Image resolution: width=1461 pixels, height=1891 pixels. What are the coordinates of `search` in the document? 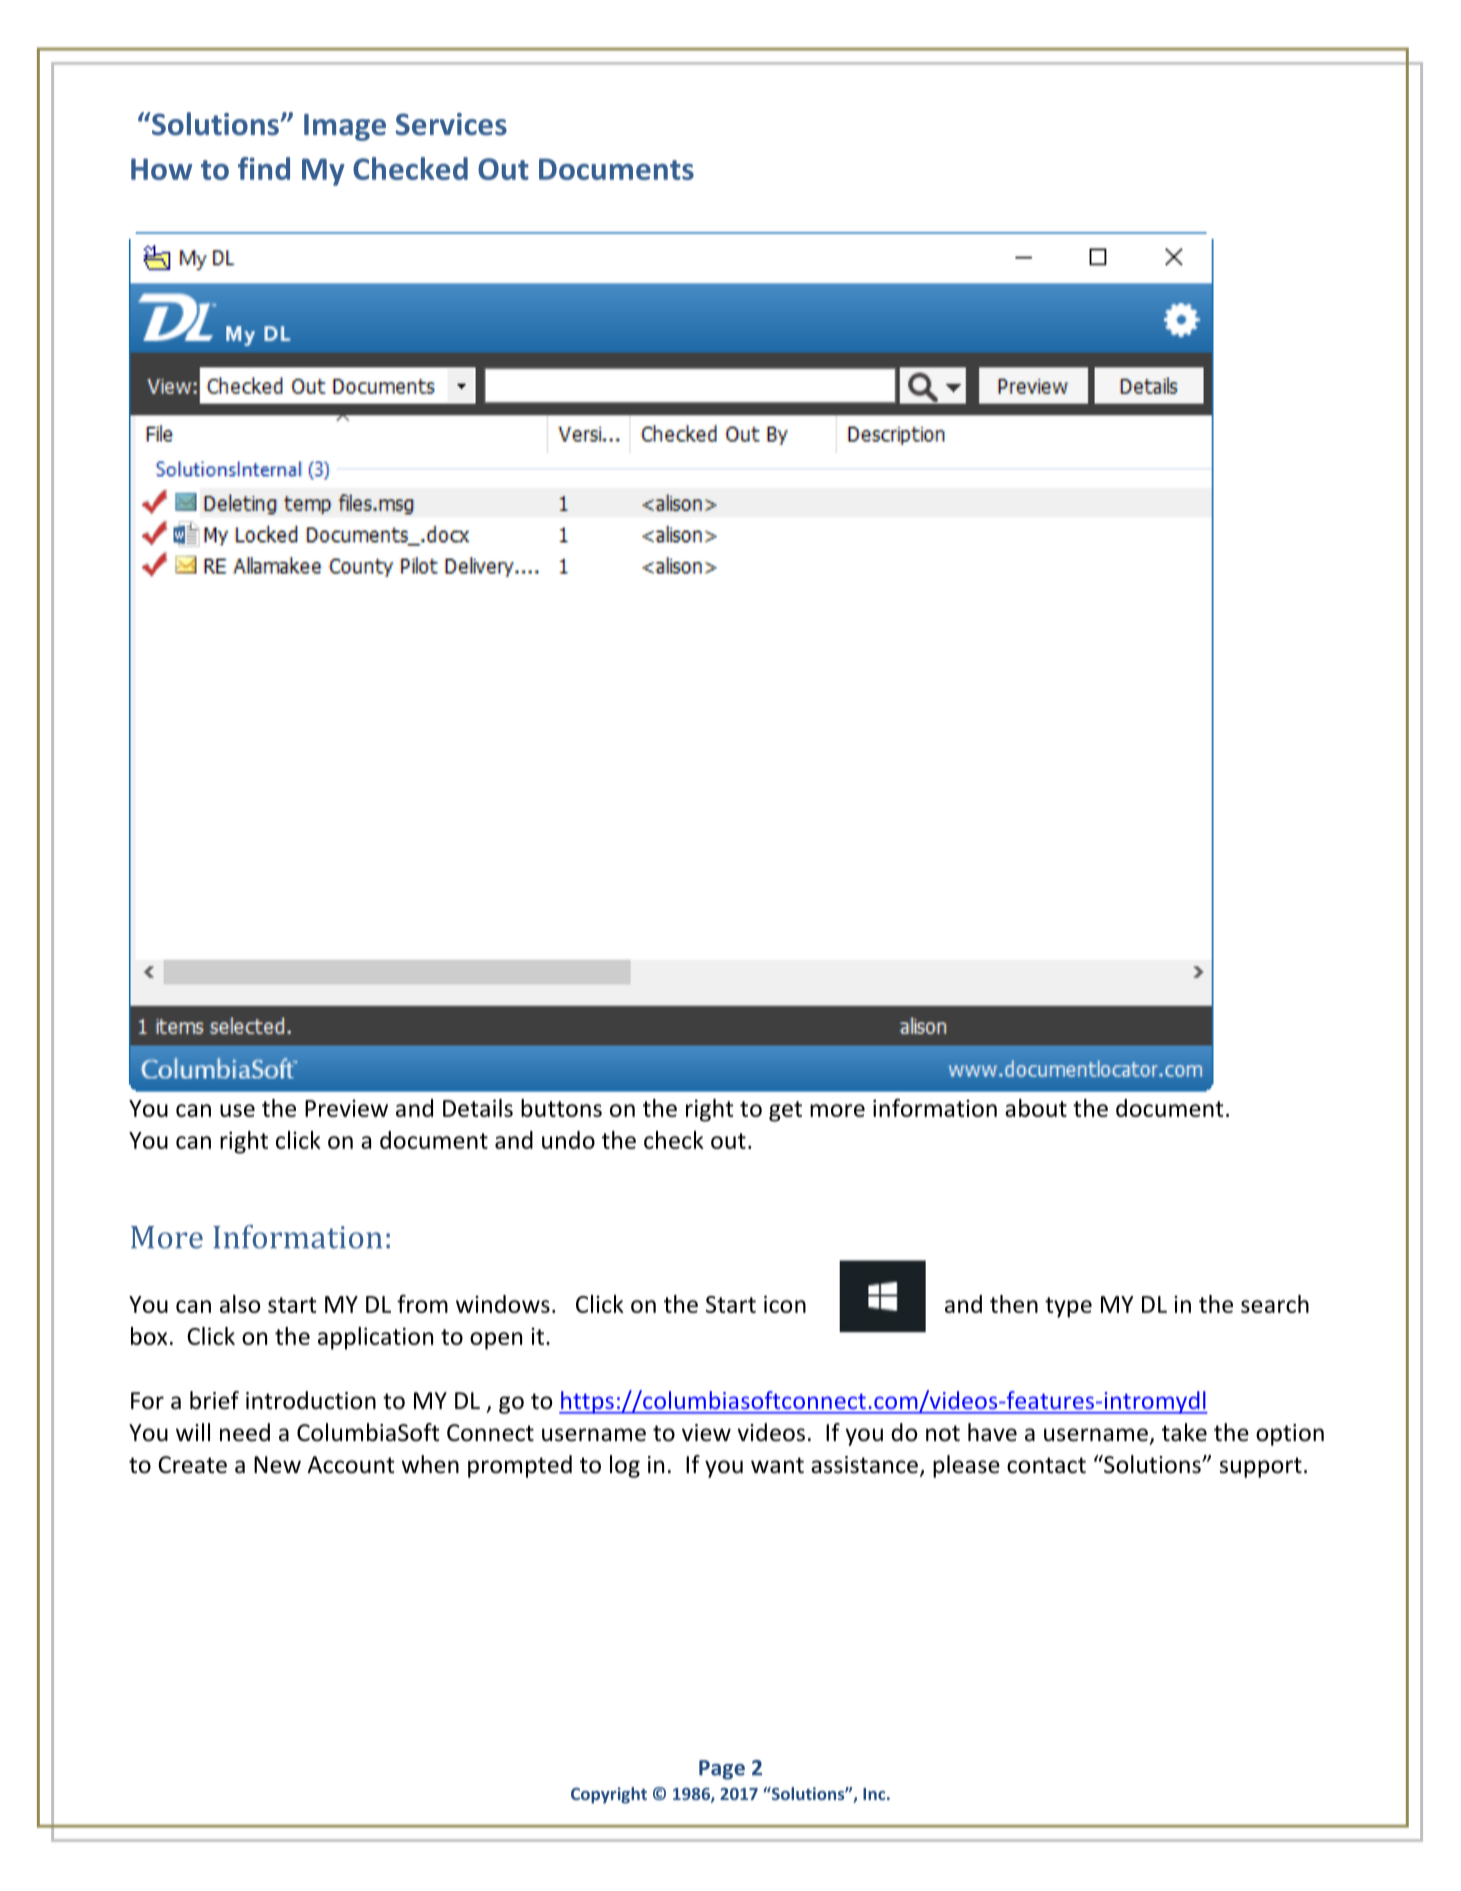 It's located at (1275, 1304).
